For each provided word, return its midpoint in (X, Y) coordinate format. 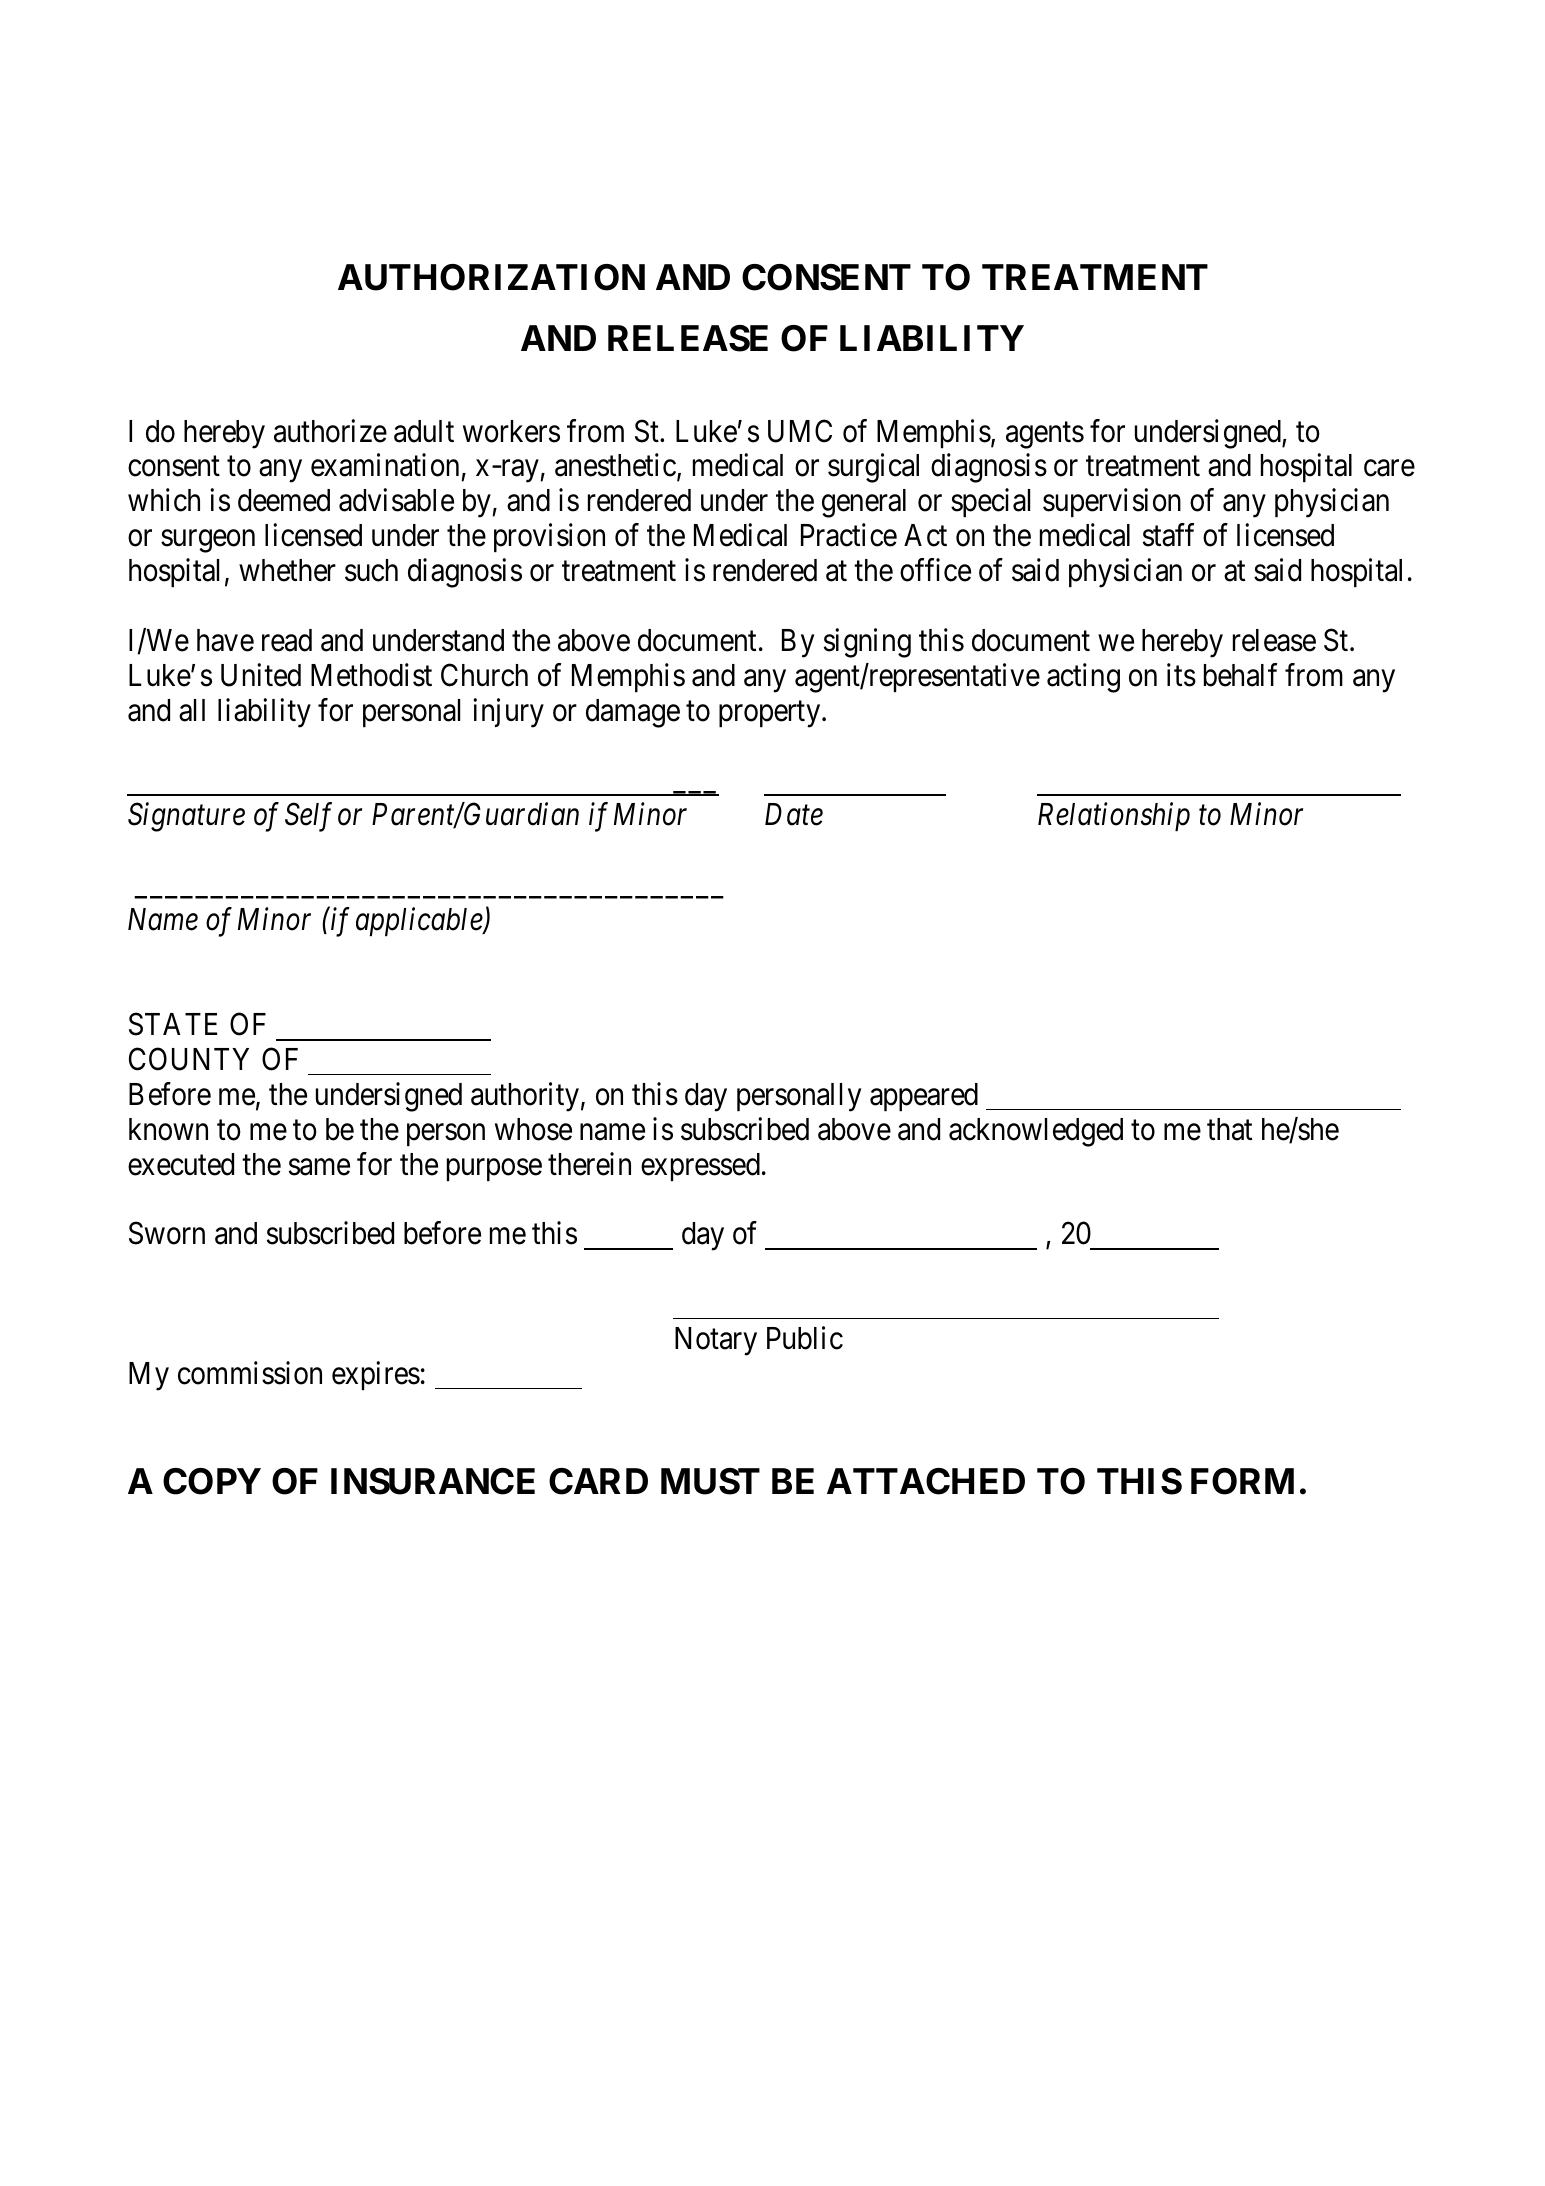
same (319, 1167)
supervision (1112, 503)
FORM (1242, 1481)
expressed (700, 1167)
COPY (212, 1481)
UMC (800, 431)
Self (308, 817)
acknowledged (1036, 1132)
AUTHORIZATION (491, 277)
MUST (710, 1481)
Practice (849, 535)
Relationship (1114, 817)
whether (287, 570)
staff (1168, 535)
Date (794, 815)
